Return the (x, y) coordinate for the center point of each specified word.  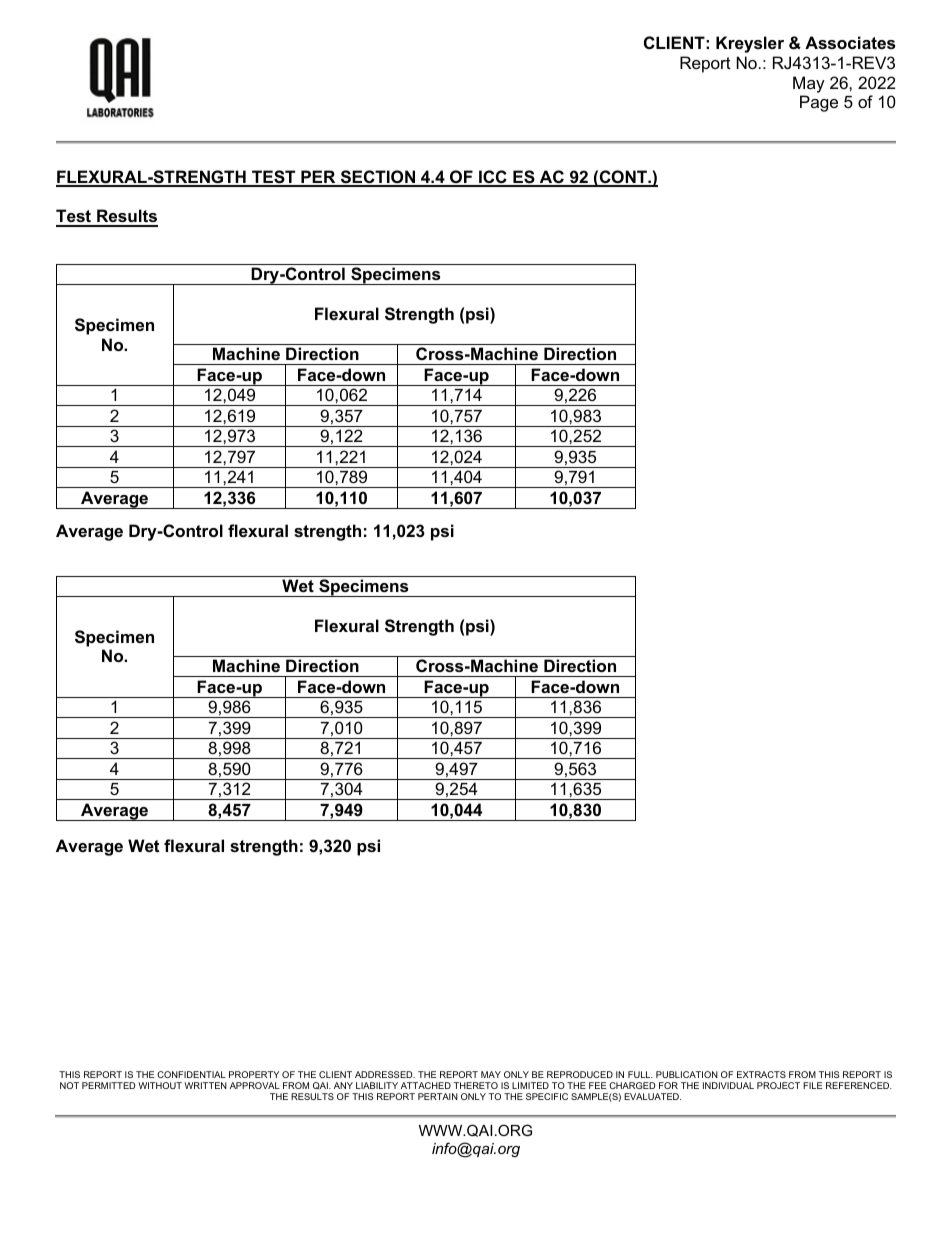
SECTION (378, 178)
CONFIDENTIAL (191, 1074)
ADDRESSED (385, 1074)
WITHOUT (160, 1085)
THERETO (476, 1085)
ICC (493, 178)
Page (819, 103)
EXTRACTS (761, 1074)
